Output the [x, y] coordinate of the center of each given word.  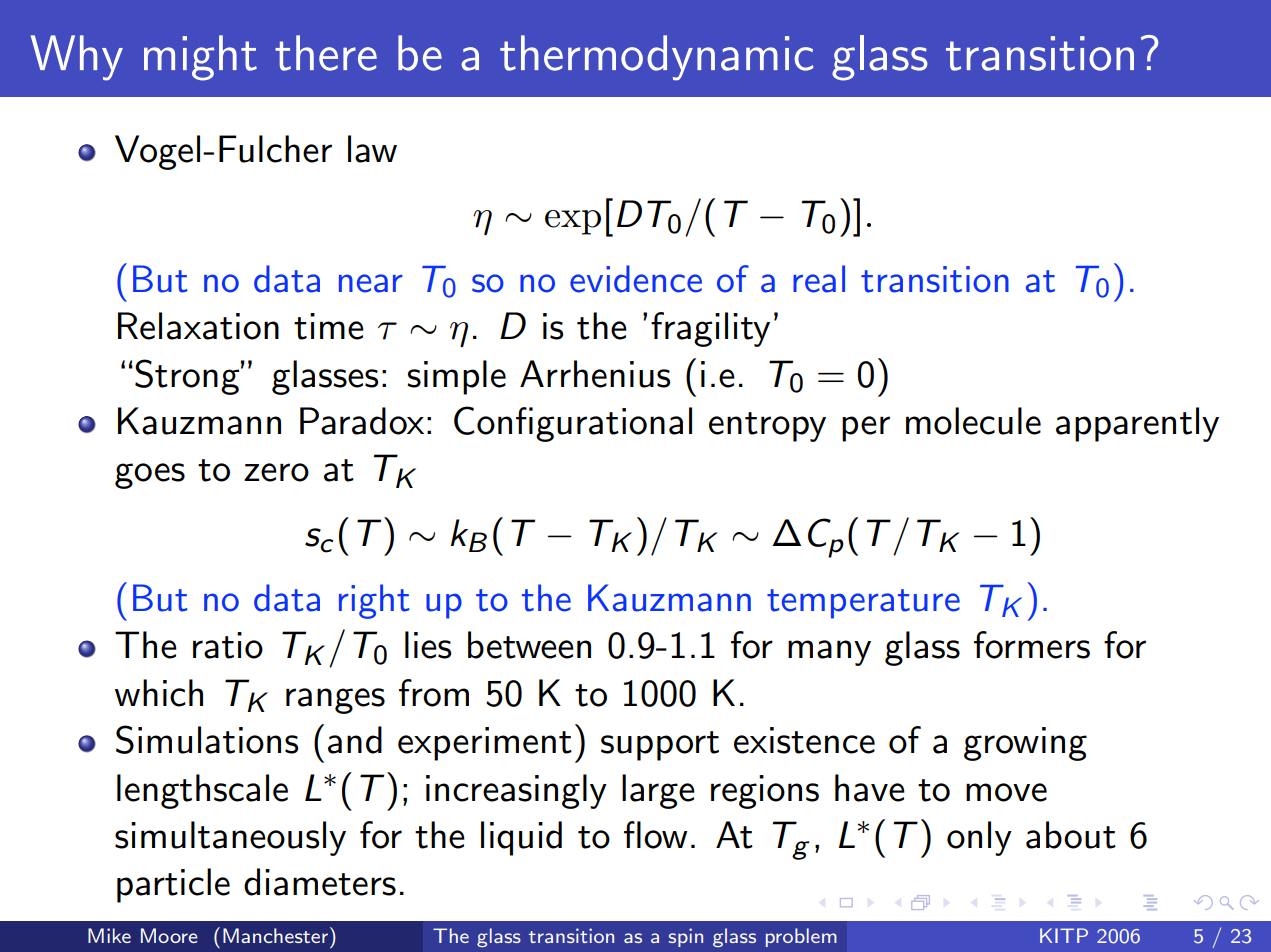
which [159, 693]
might [200, 58]
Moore [169, 935]
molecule [973, 421]
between [529, 645]
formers [1032, 645]
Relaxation [198, 326]
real [819, 279]
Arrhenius [595, 374]
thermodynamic [656, 58]
